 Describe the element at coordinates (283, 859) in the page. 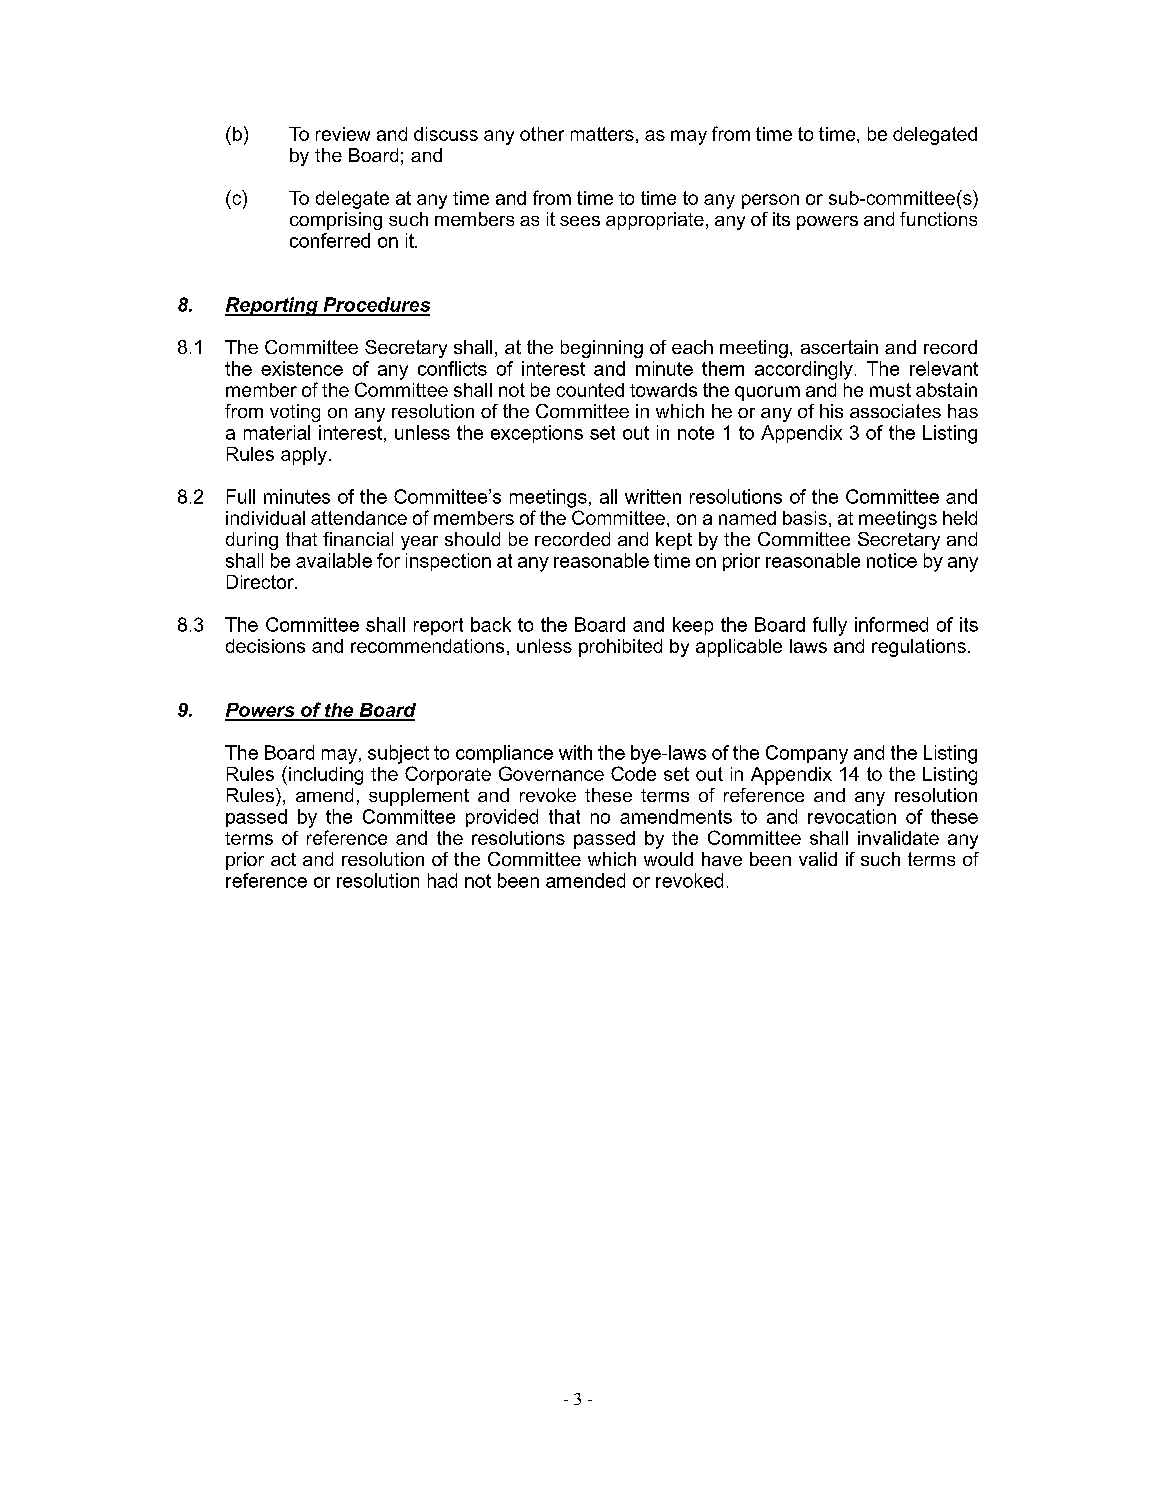

I see `act` at that location.
